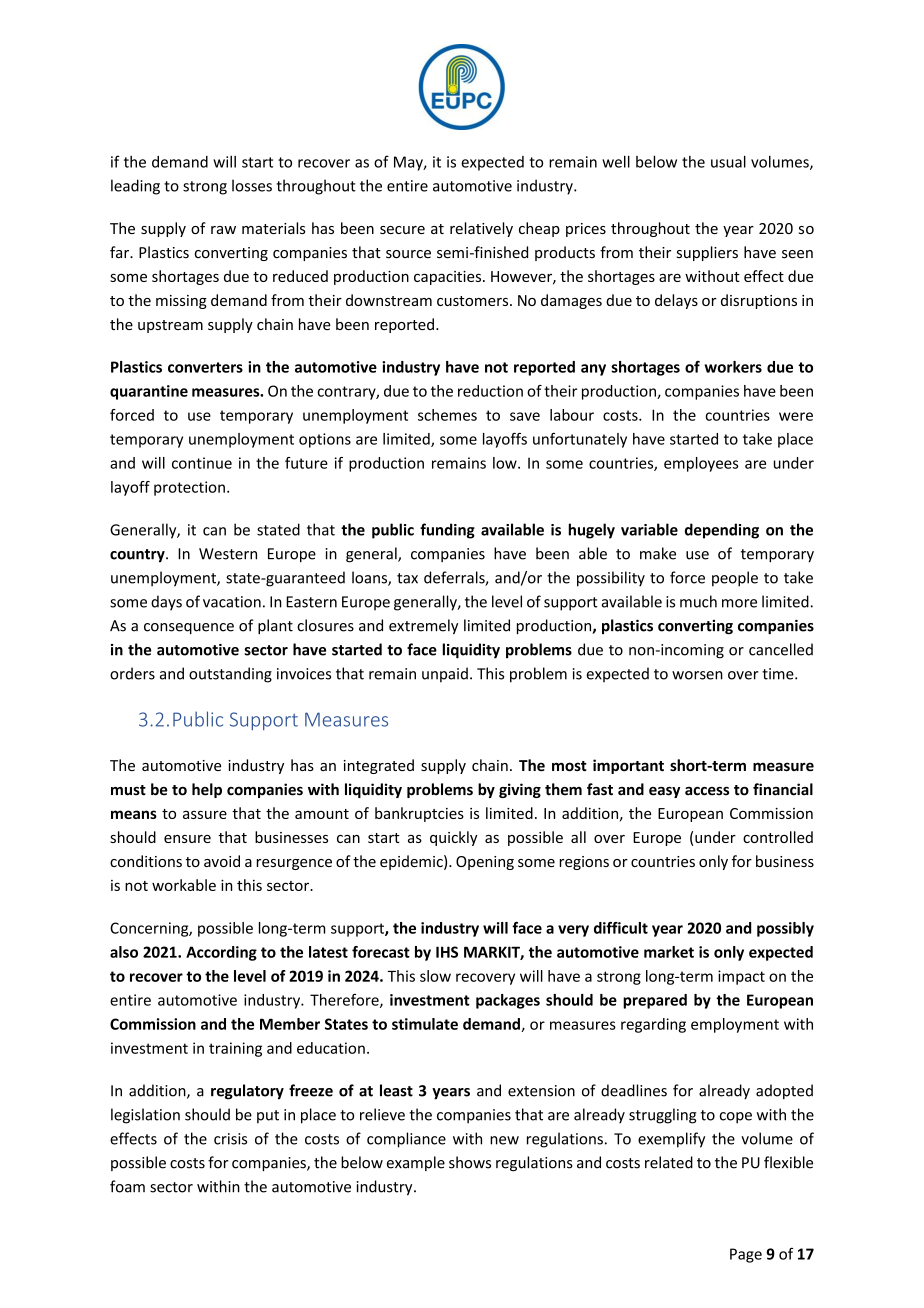 The height and width of the page is (1308, 924). What do you see at coordinates (481, 229) in the page?
I see `relatively` at bounding box center [481, 229].
